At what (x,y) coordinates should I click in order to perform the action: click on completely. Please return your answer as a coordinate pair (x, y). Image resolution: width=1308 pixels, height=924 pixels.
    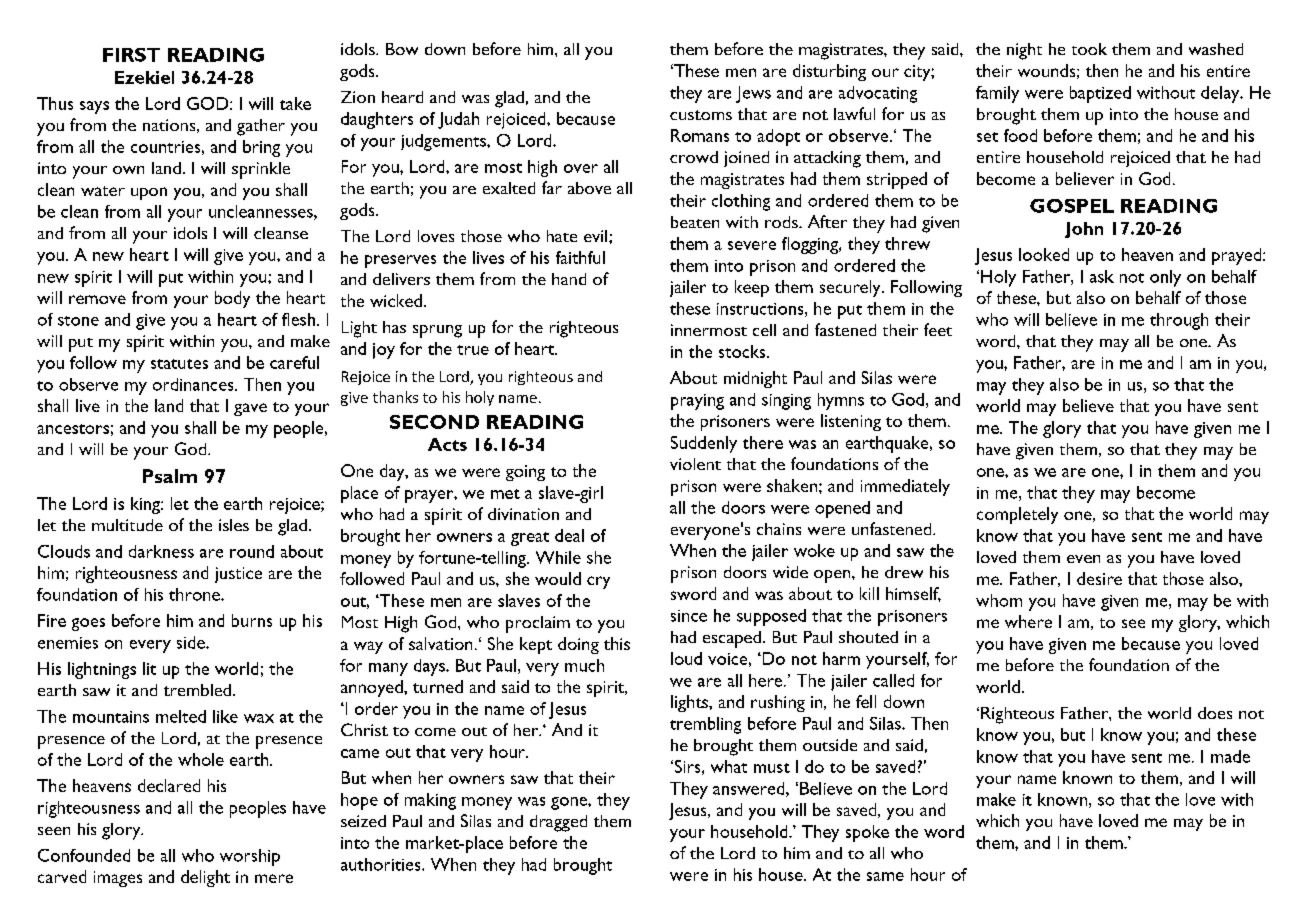
    Looking at the image, I should click on (1017, 515).
